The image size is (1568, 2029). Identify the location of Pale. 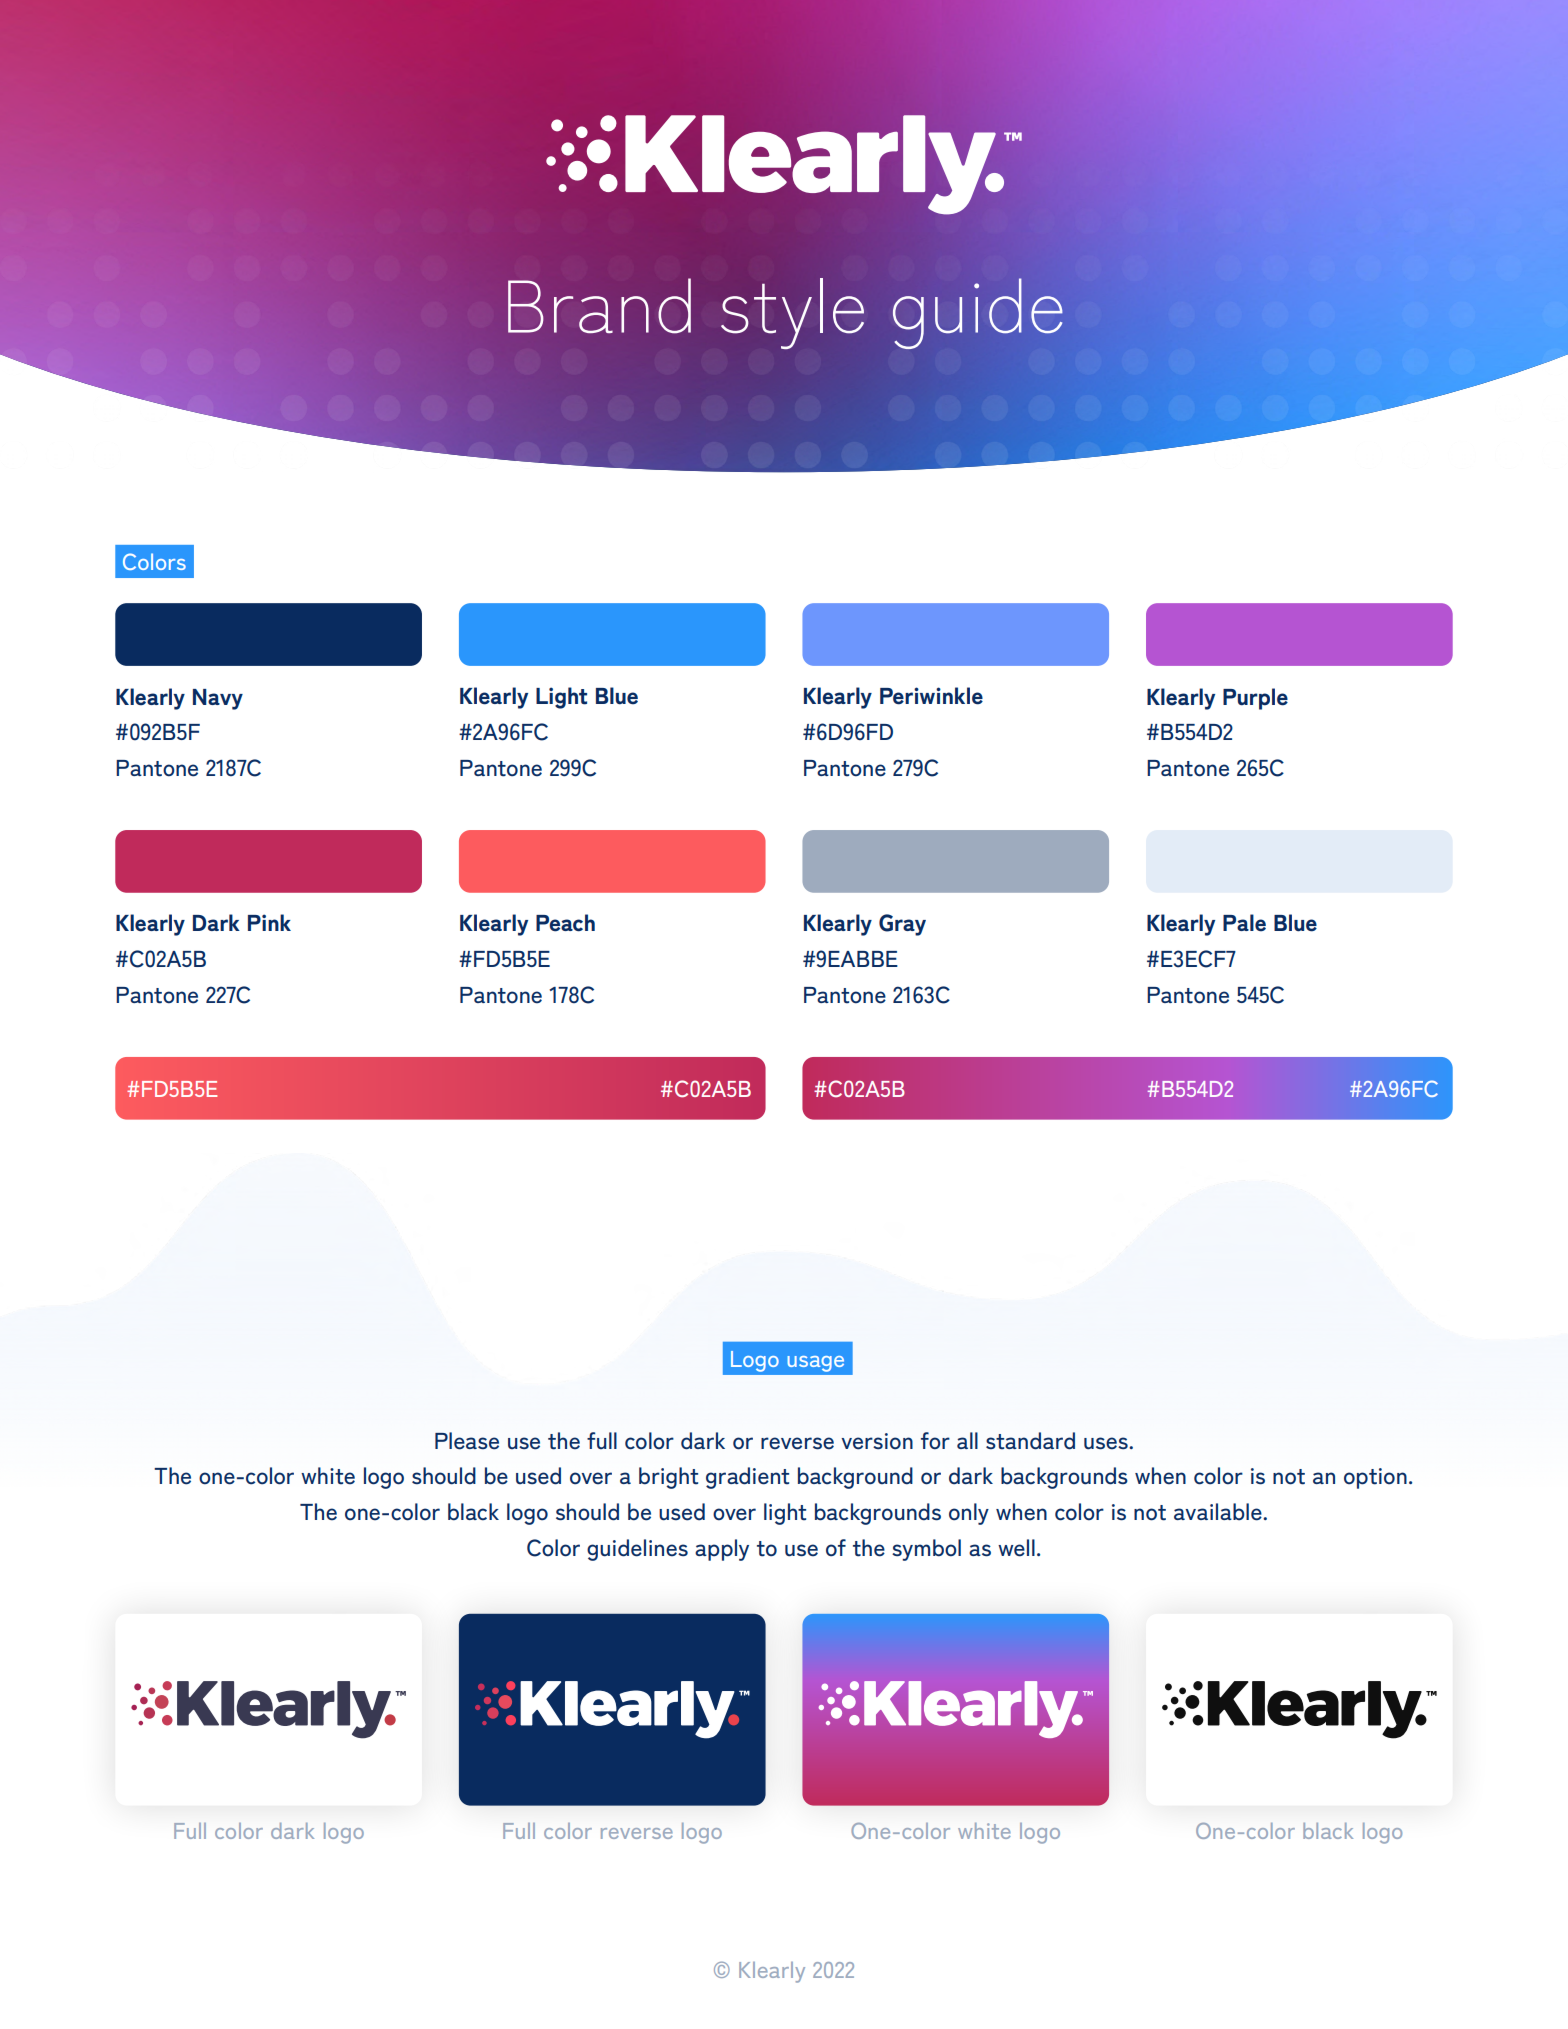
(1244, 923).
